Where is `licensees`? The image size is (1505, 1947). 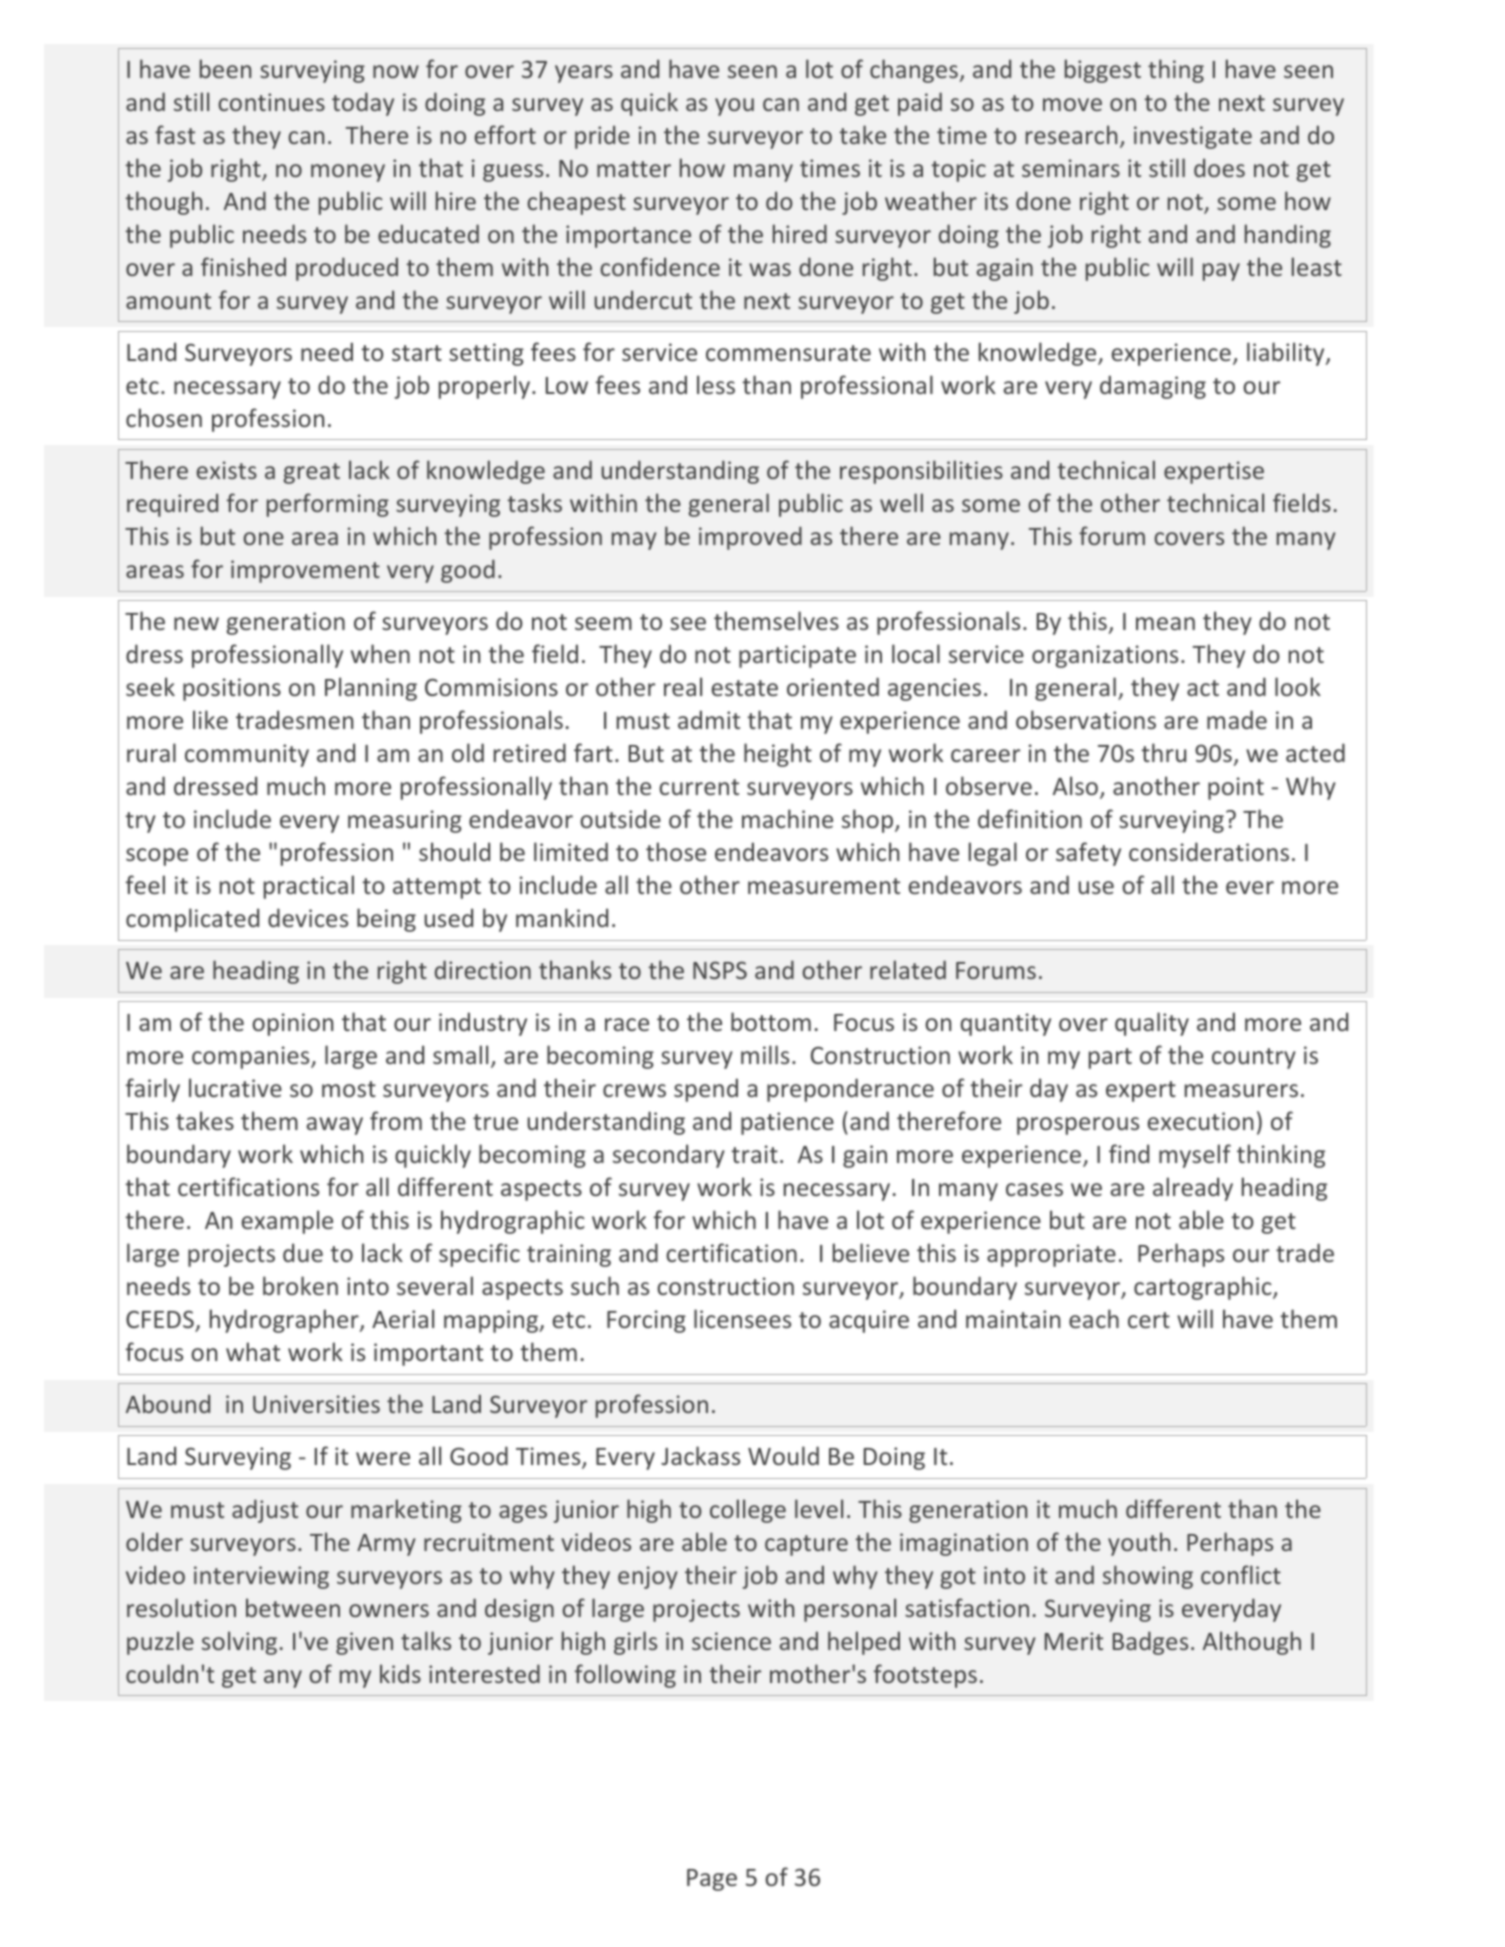
licensees is located at coordinates (742, 1318).
